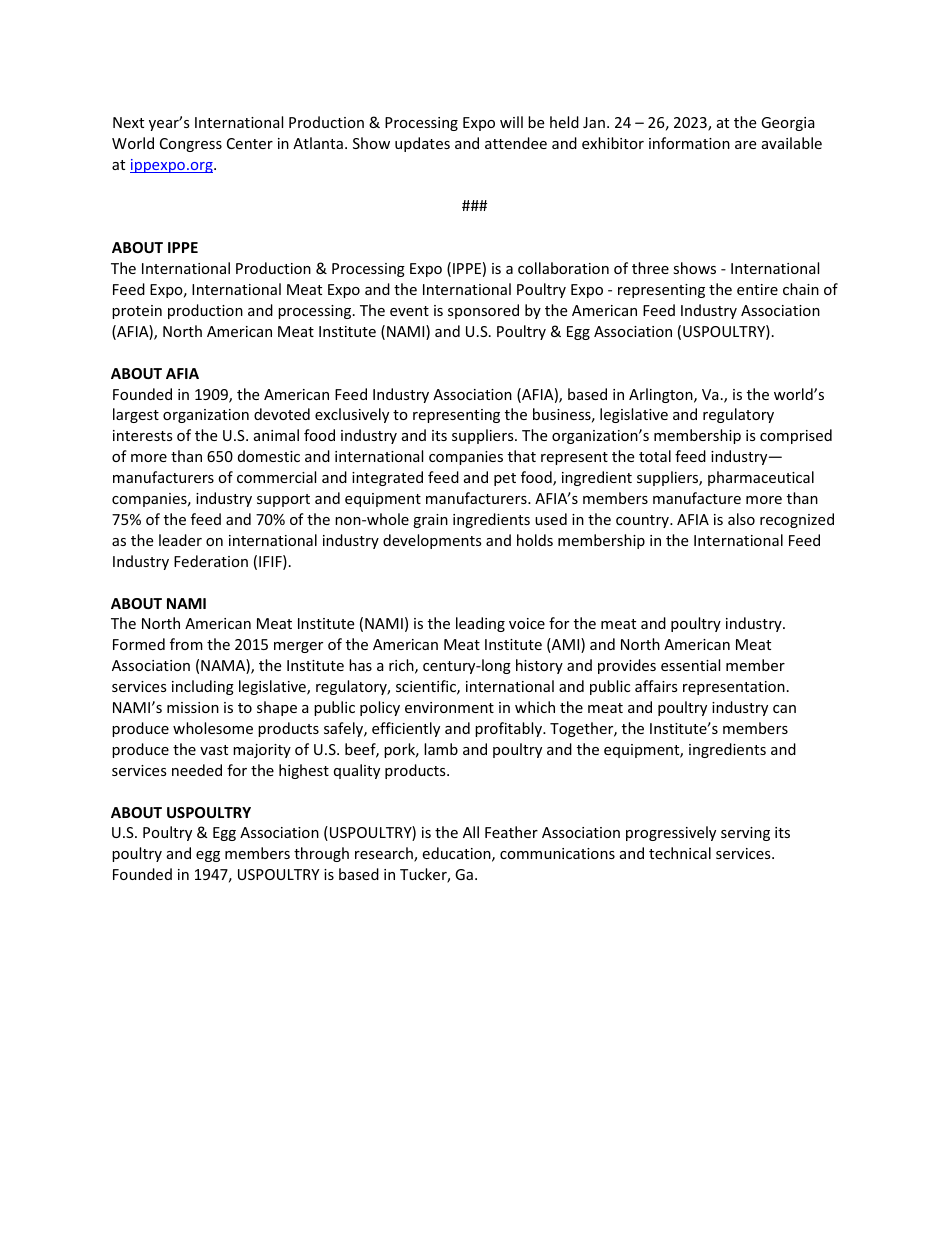  Describe the element at coordinates (191, 145) in the page. I see `Congress` at that location.
